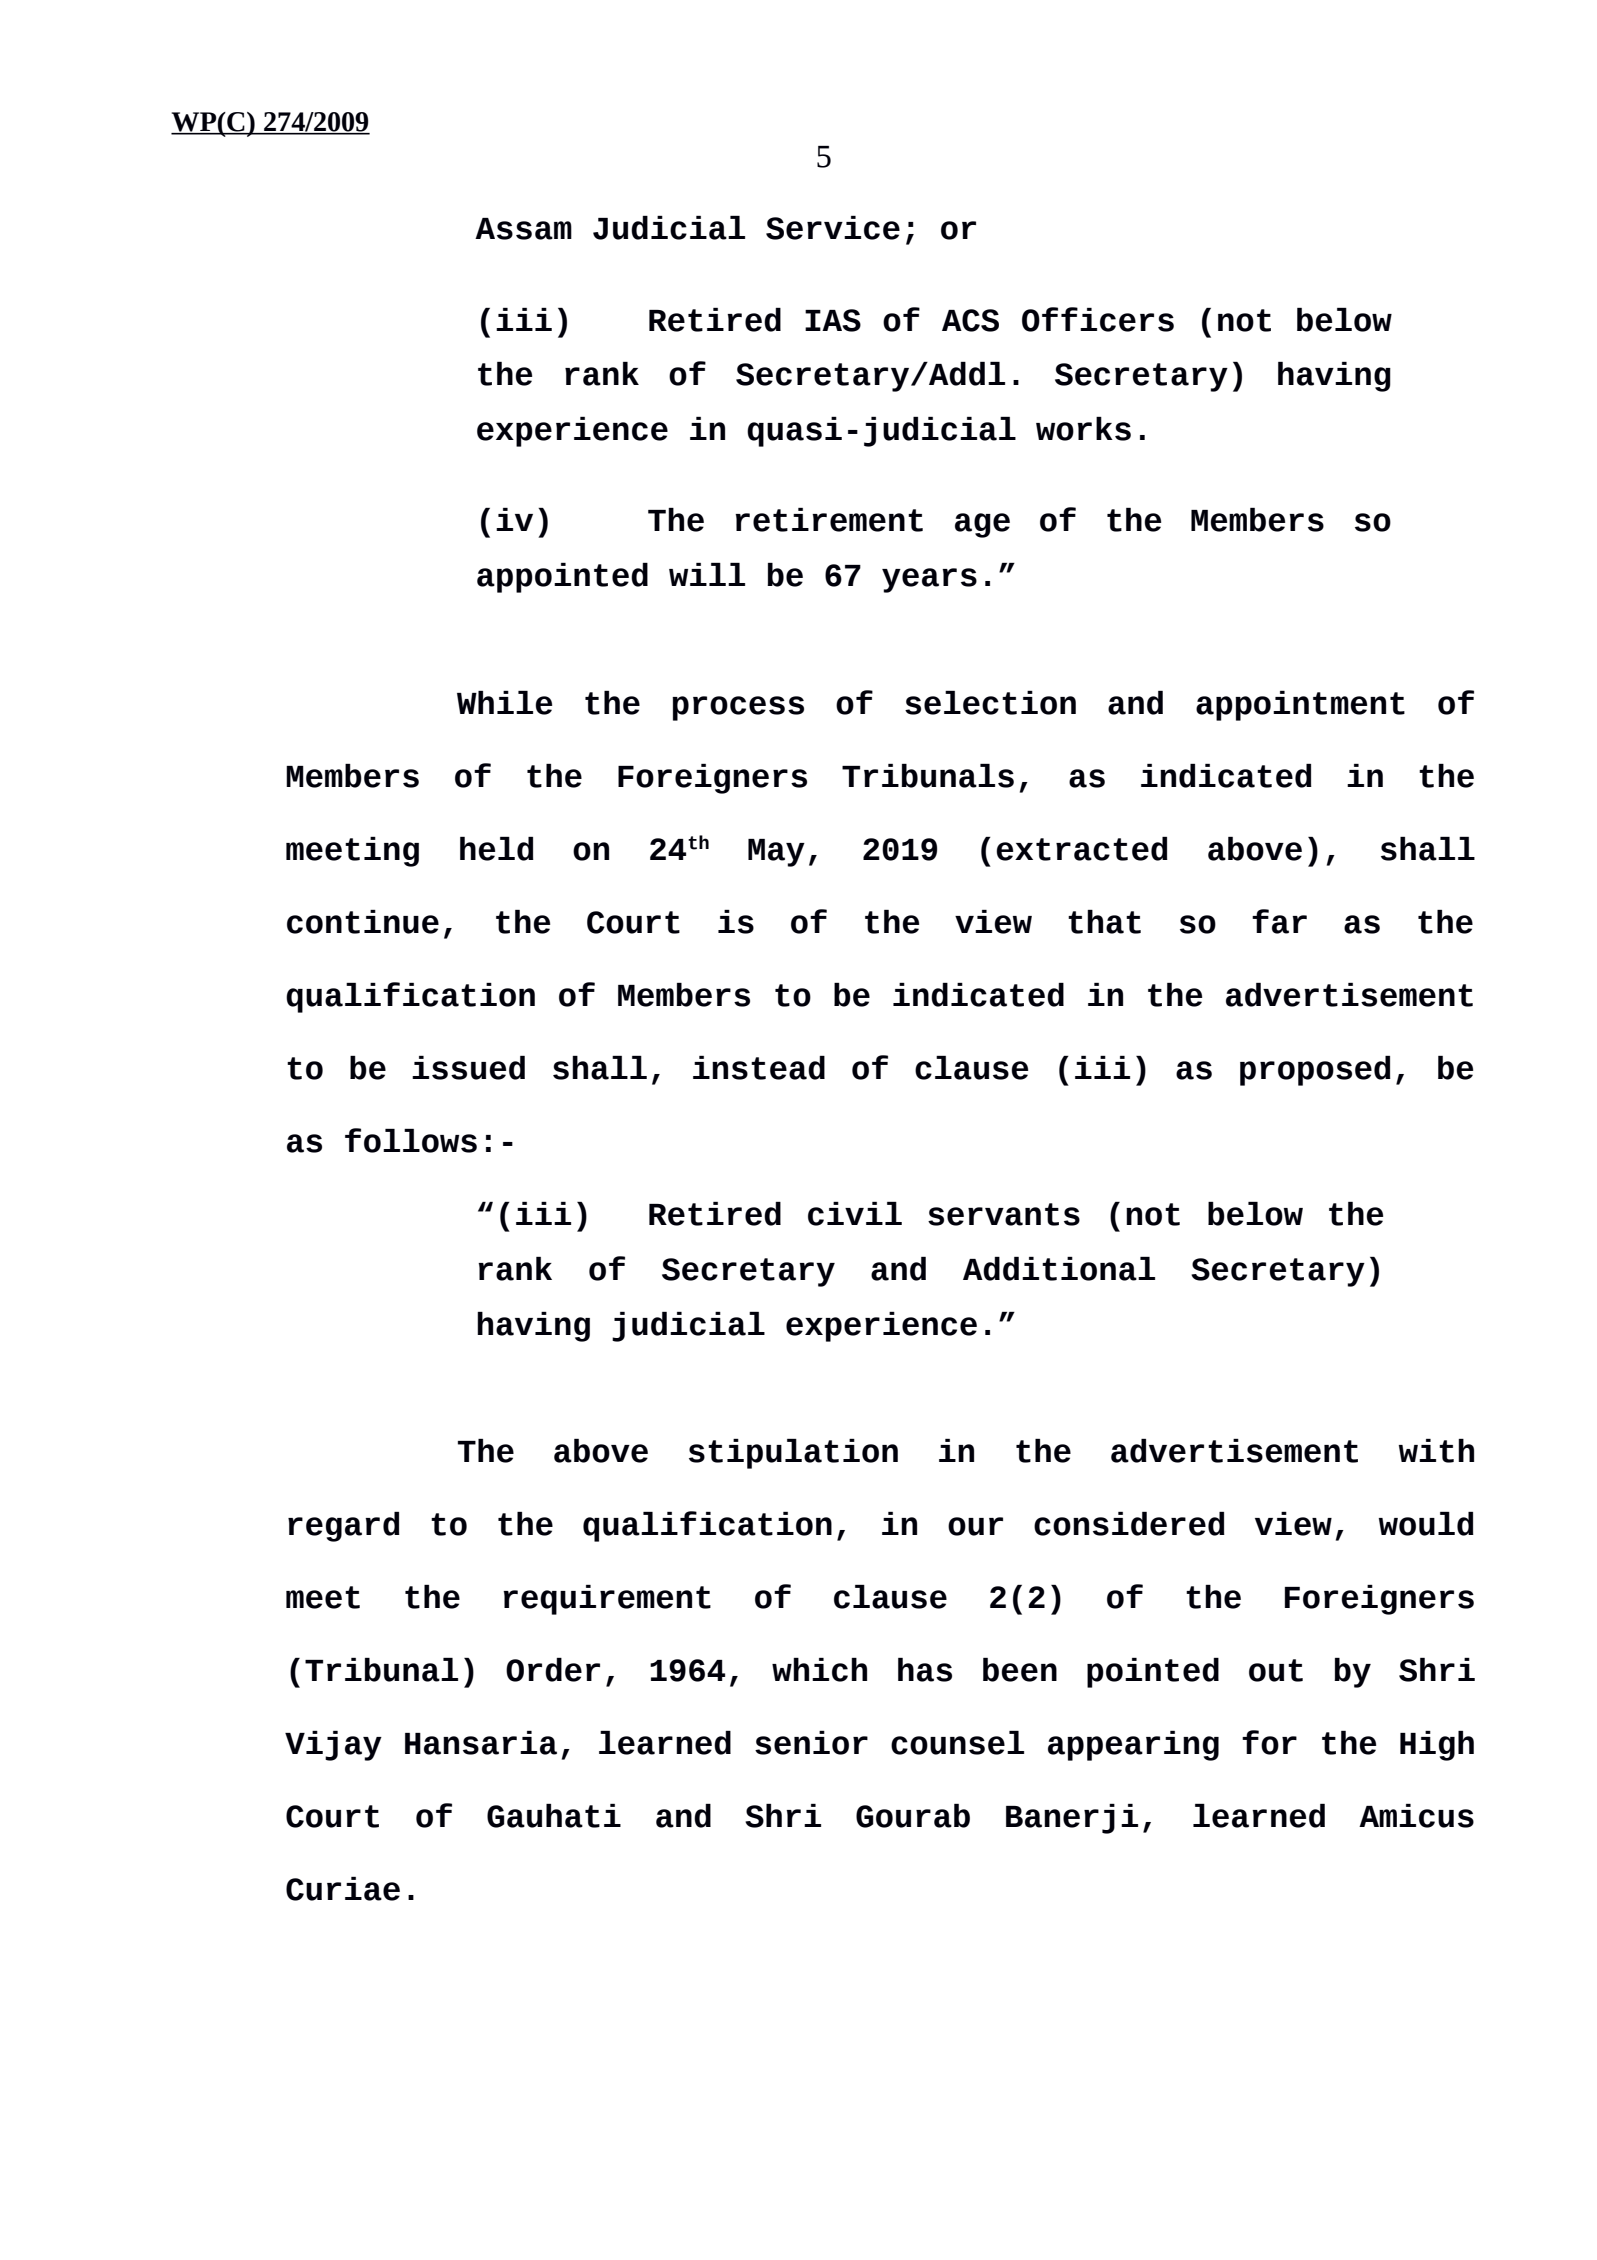 Image resolution: width=1597 pixels, height=2260 pixels. Describe the element at coordinates (1300, 706) in the document. I see `appointment` at that location.
